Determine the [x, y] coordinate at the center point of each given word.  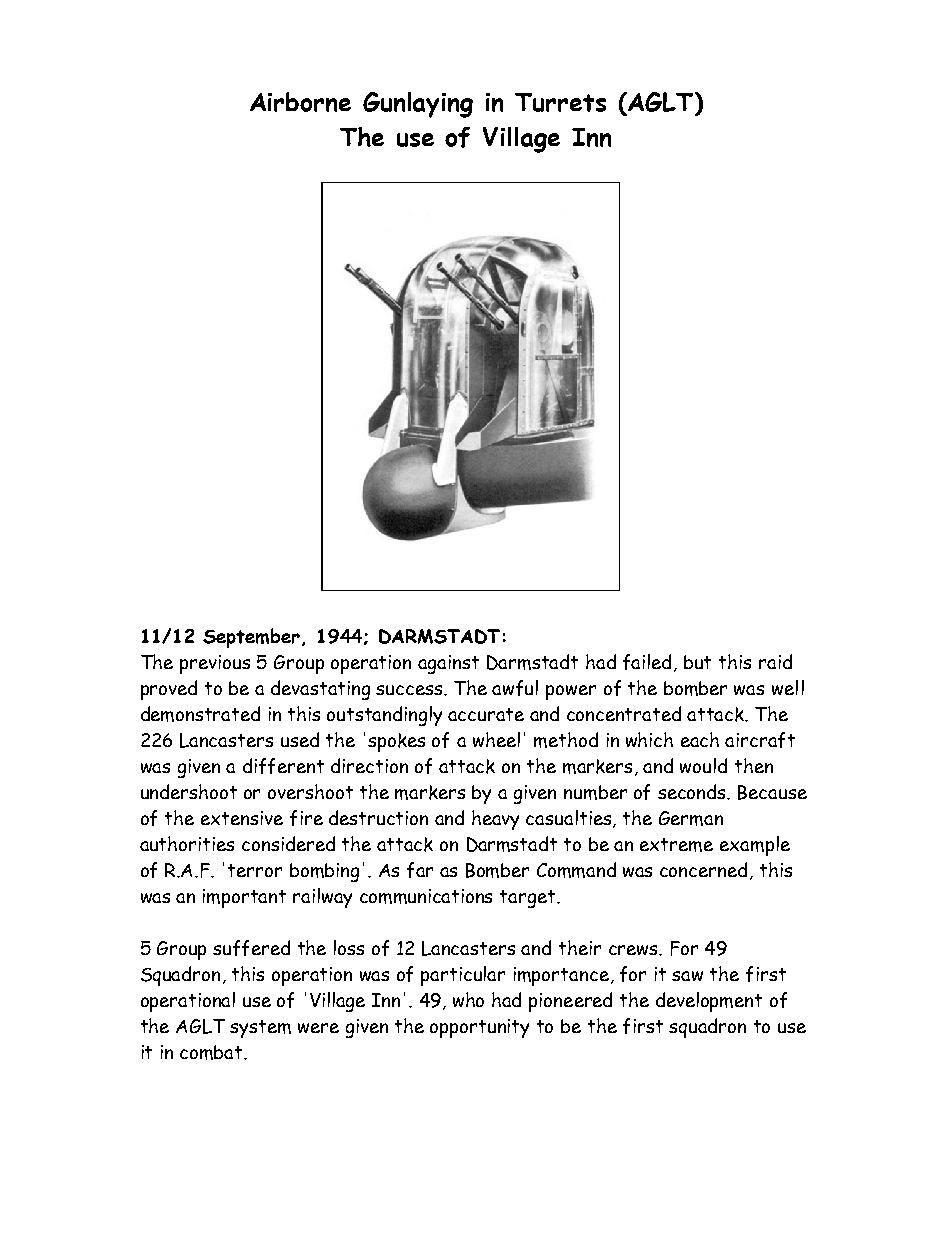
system [260, 1029]
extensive [242, 818]
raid [775, 661]
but [697, 662]
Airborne [300, 102]
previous [215, 664]
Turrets [560, 102]
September [253, 638]
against [448, 664]
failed [647, 662]
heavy [495, 820]
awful [515, 688]
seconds [693, 792]
